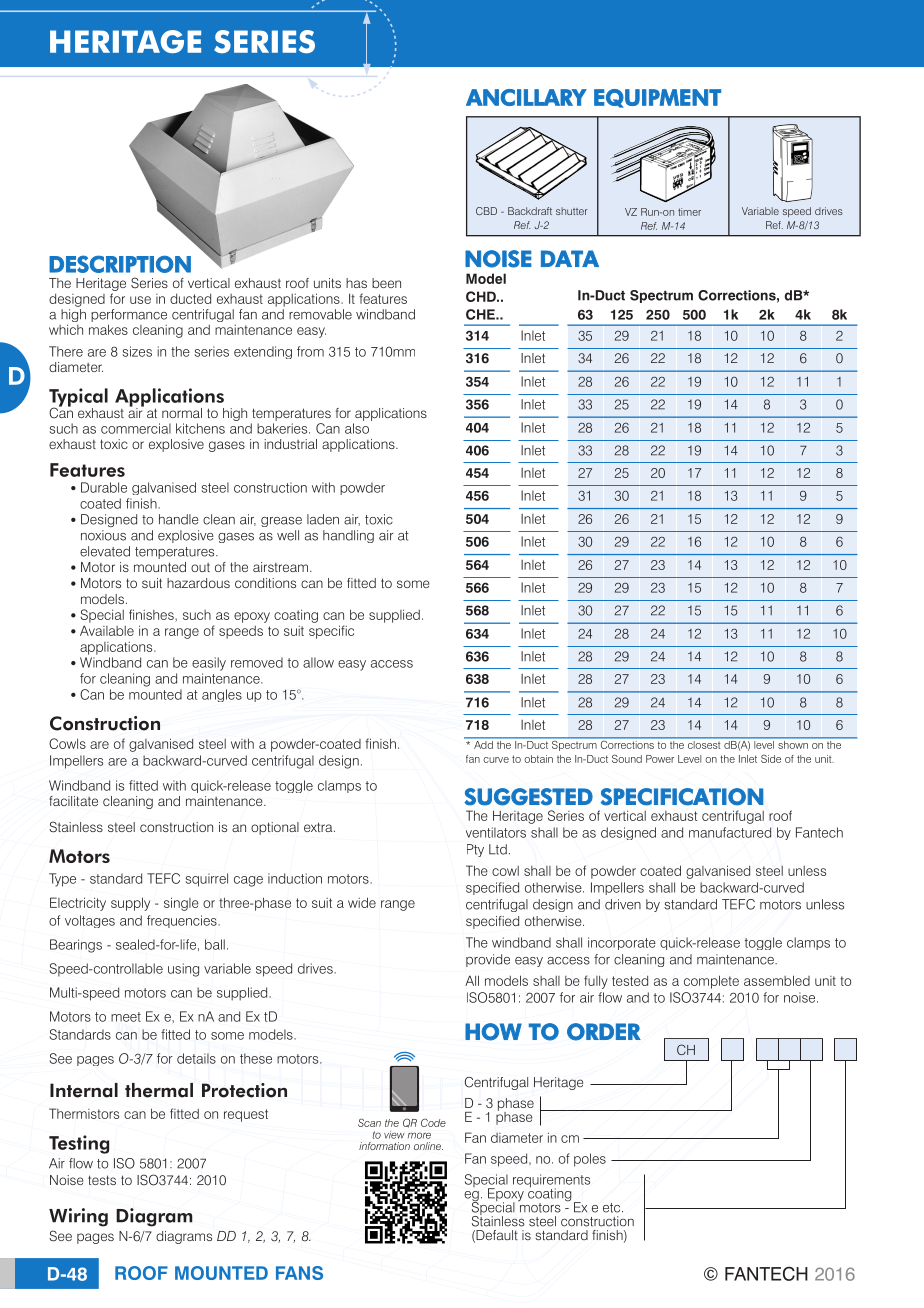 Image resolution: width=924 pixels, height=1308 pixels. I want to click on use, so click(140, 300).
